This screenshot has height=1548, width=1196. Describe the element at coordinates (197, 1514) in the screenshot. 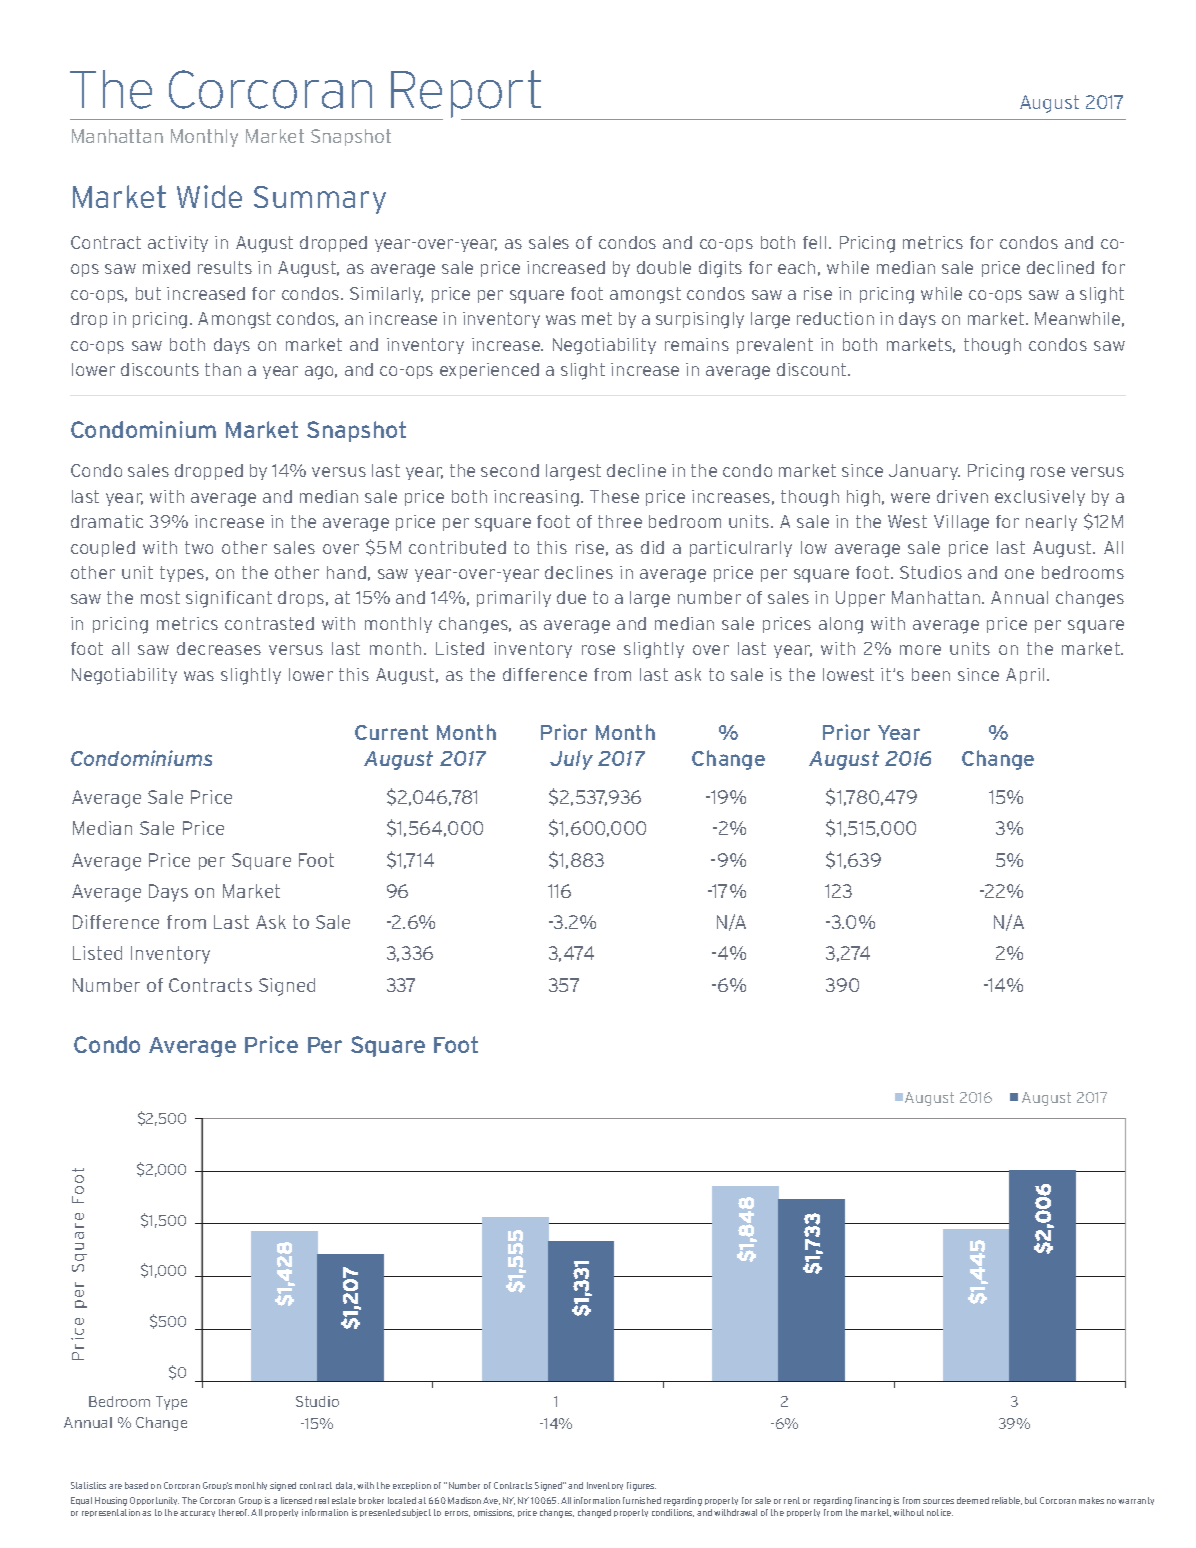

I see `accuracy` at that location.
